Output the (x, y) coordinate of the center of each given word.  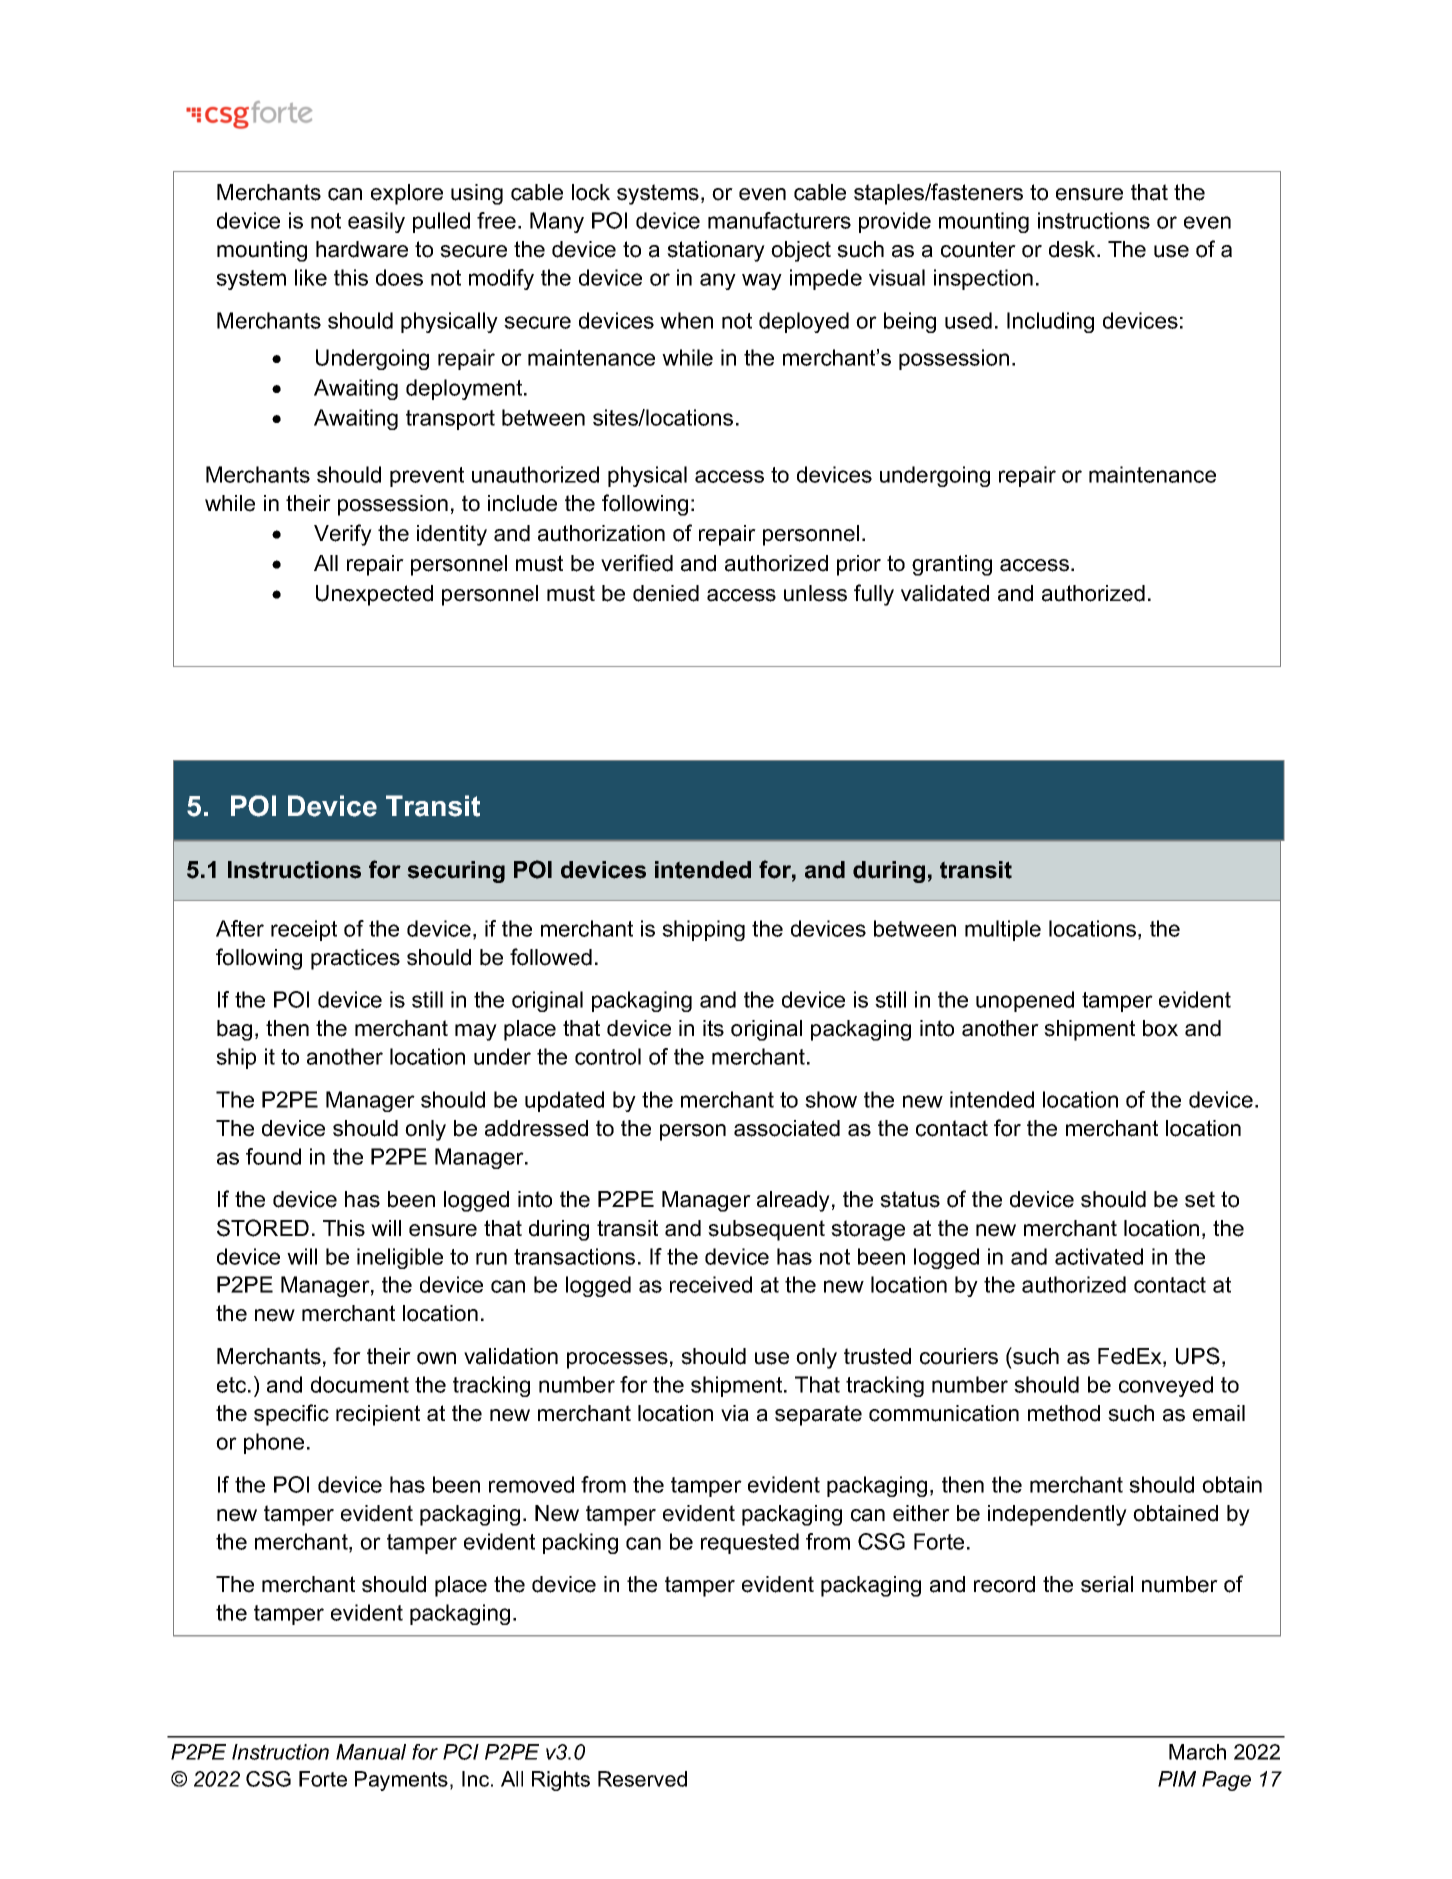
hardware (362, 249)
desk (1073, 249)
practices (355, 959)
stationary (716, 251)
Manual (371, 1752)
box (1160, 1028)
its (713, 1028)
